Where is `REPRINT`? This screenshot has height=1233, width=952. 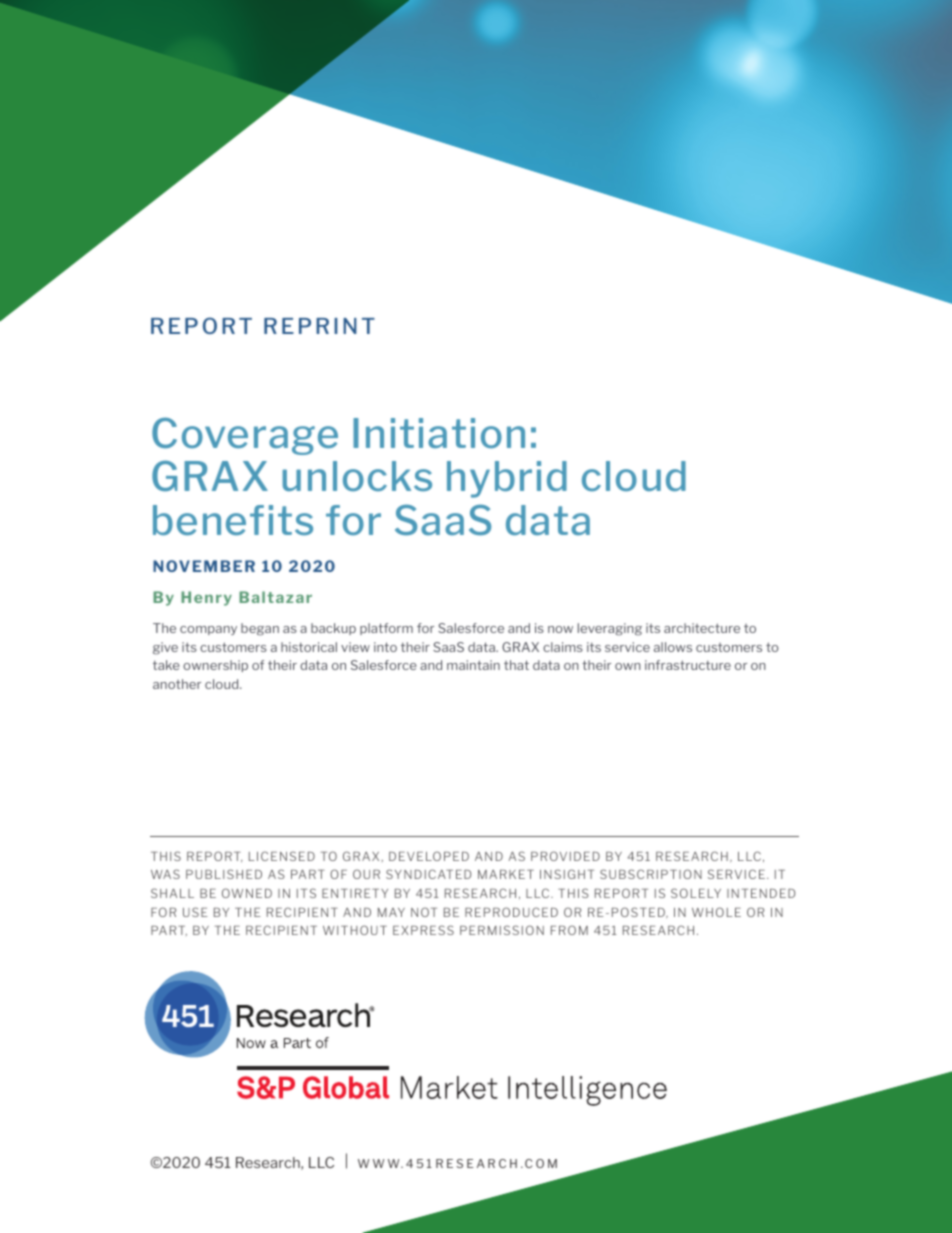
REPRINT is located at coordinates (319, 326).
